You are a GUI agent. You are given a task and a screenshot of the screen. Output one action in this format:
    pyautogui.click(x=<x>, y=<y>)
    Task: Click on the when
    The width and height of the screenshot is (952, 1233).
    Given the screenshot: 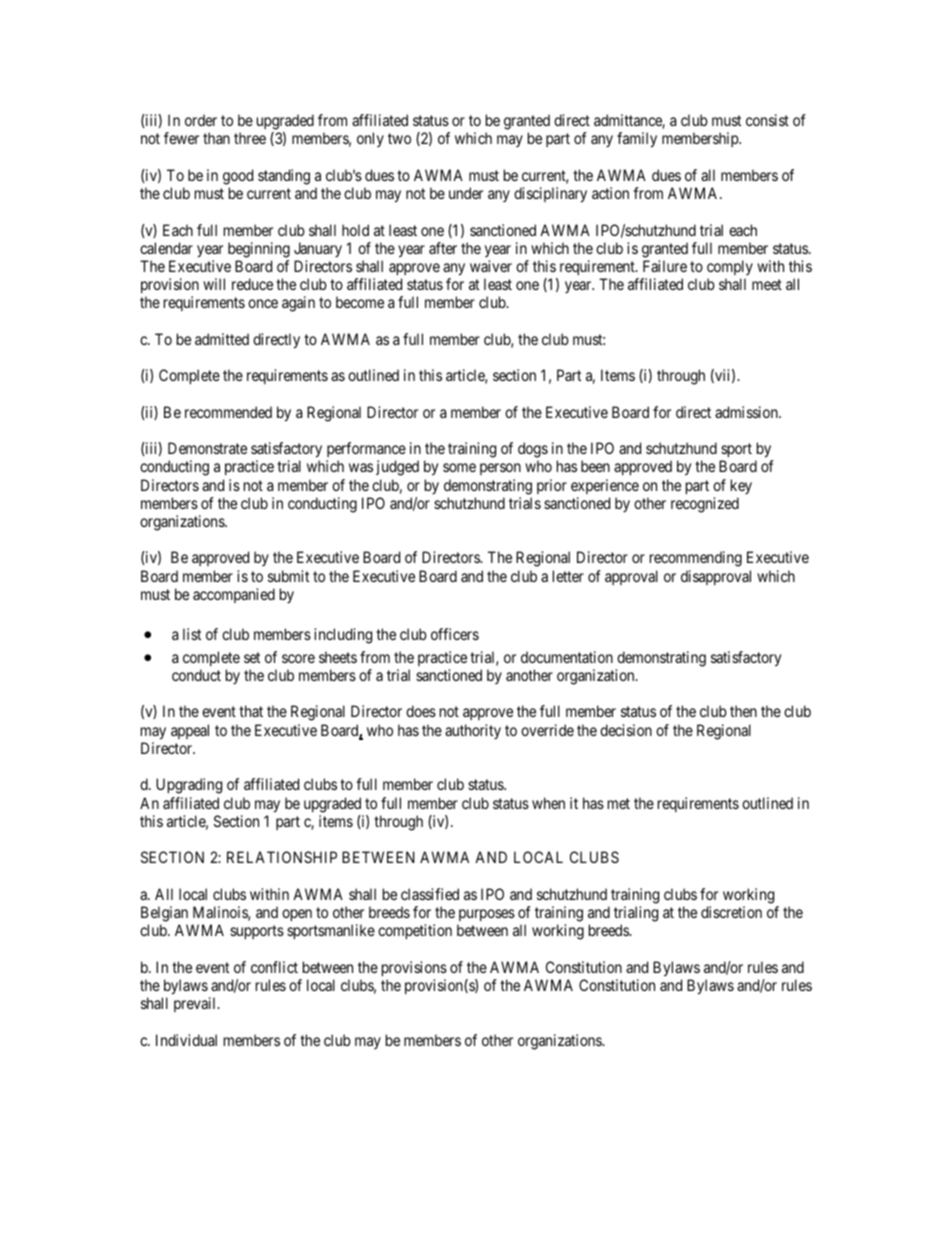 What is the action you would take?
    pyautogui.click(x=548, y=803)
